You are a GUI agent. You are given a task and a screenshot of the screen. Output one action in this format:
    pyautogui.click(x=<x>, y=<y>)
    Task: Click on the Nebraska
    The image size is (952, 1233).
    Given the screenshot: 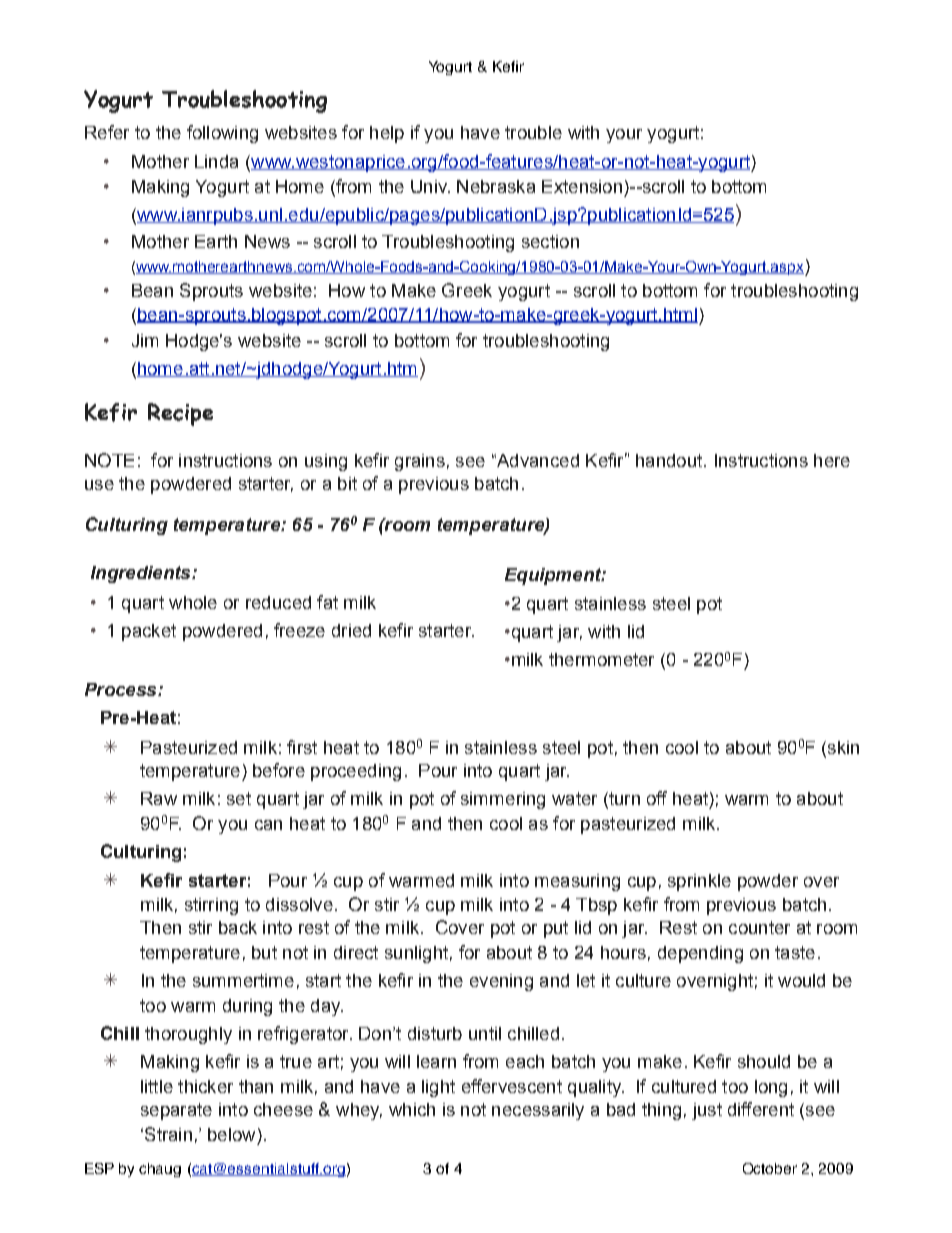 What is the action you would take?
    pyautogui.click(x=496, y=186)
